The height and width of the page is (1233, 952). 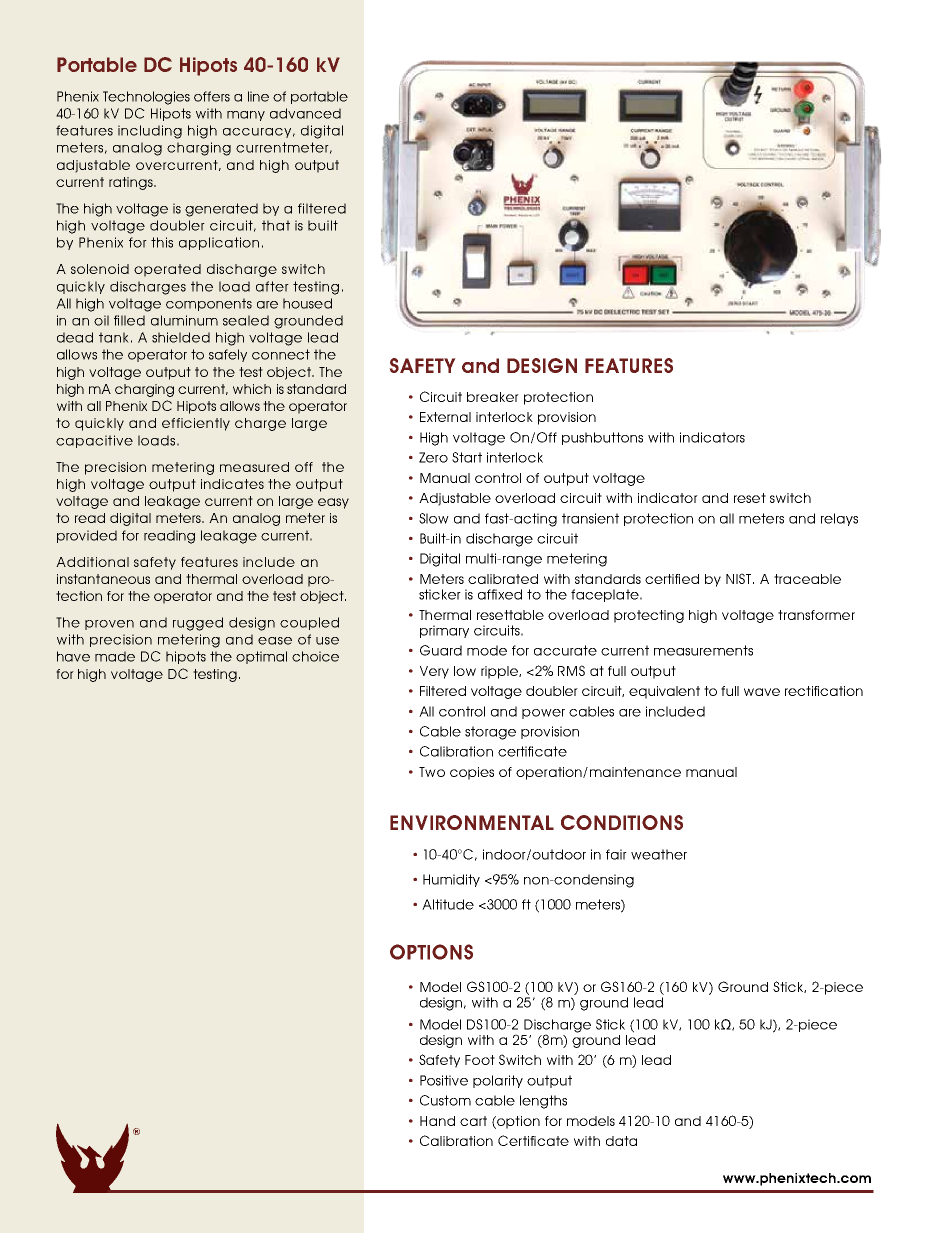 I want to click on rugged, so click(x=198, y=624).
